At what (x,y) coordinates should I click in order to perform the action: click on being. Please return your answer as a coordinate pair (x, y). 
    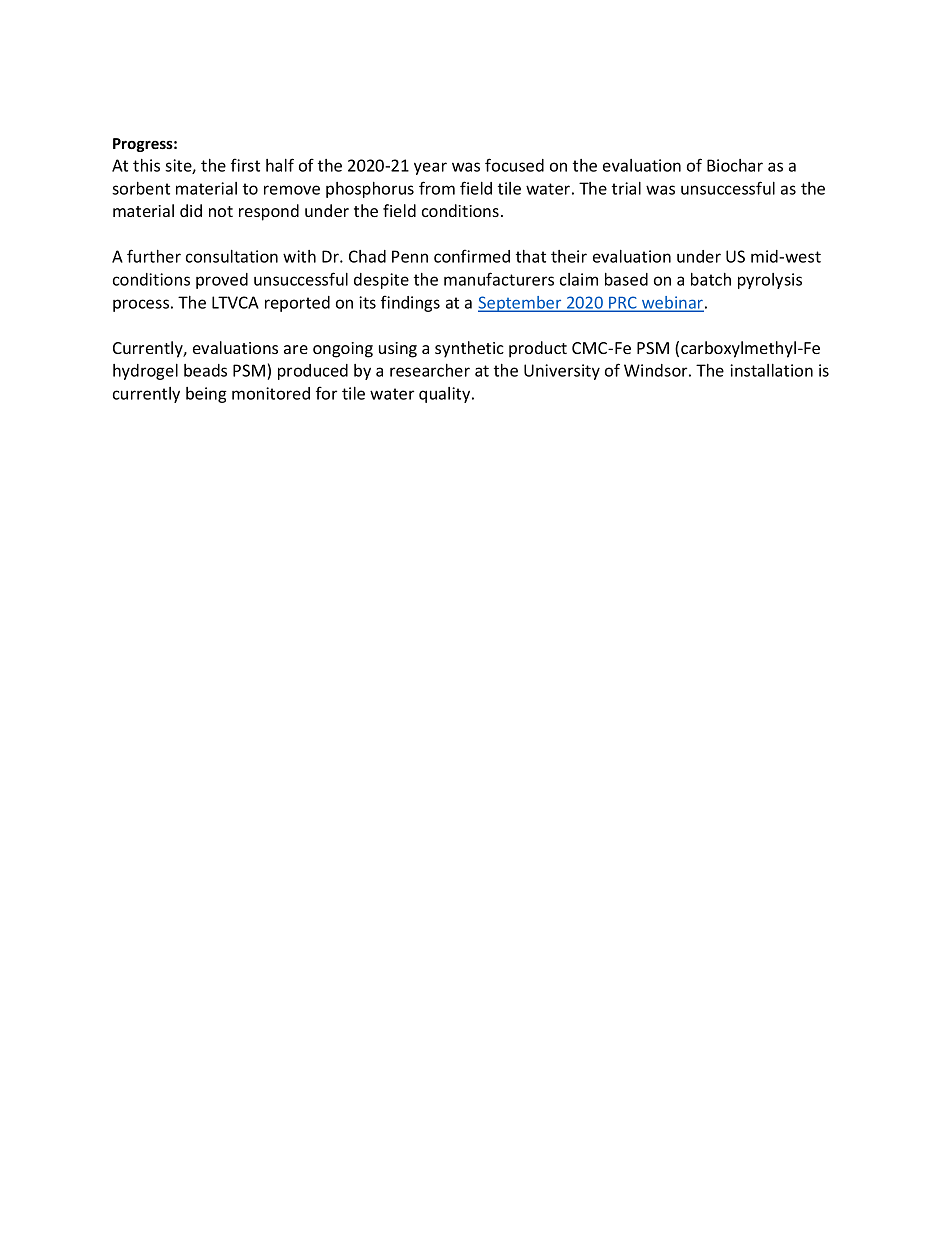
    Looking at the image, I should click on (206, 395).
